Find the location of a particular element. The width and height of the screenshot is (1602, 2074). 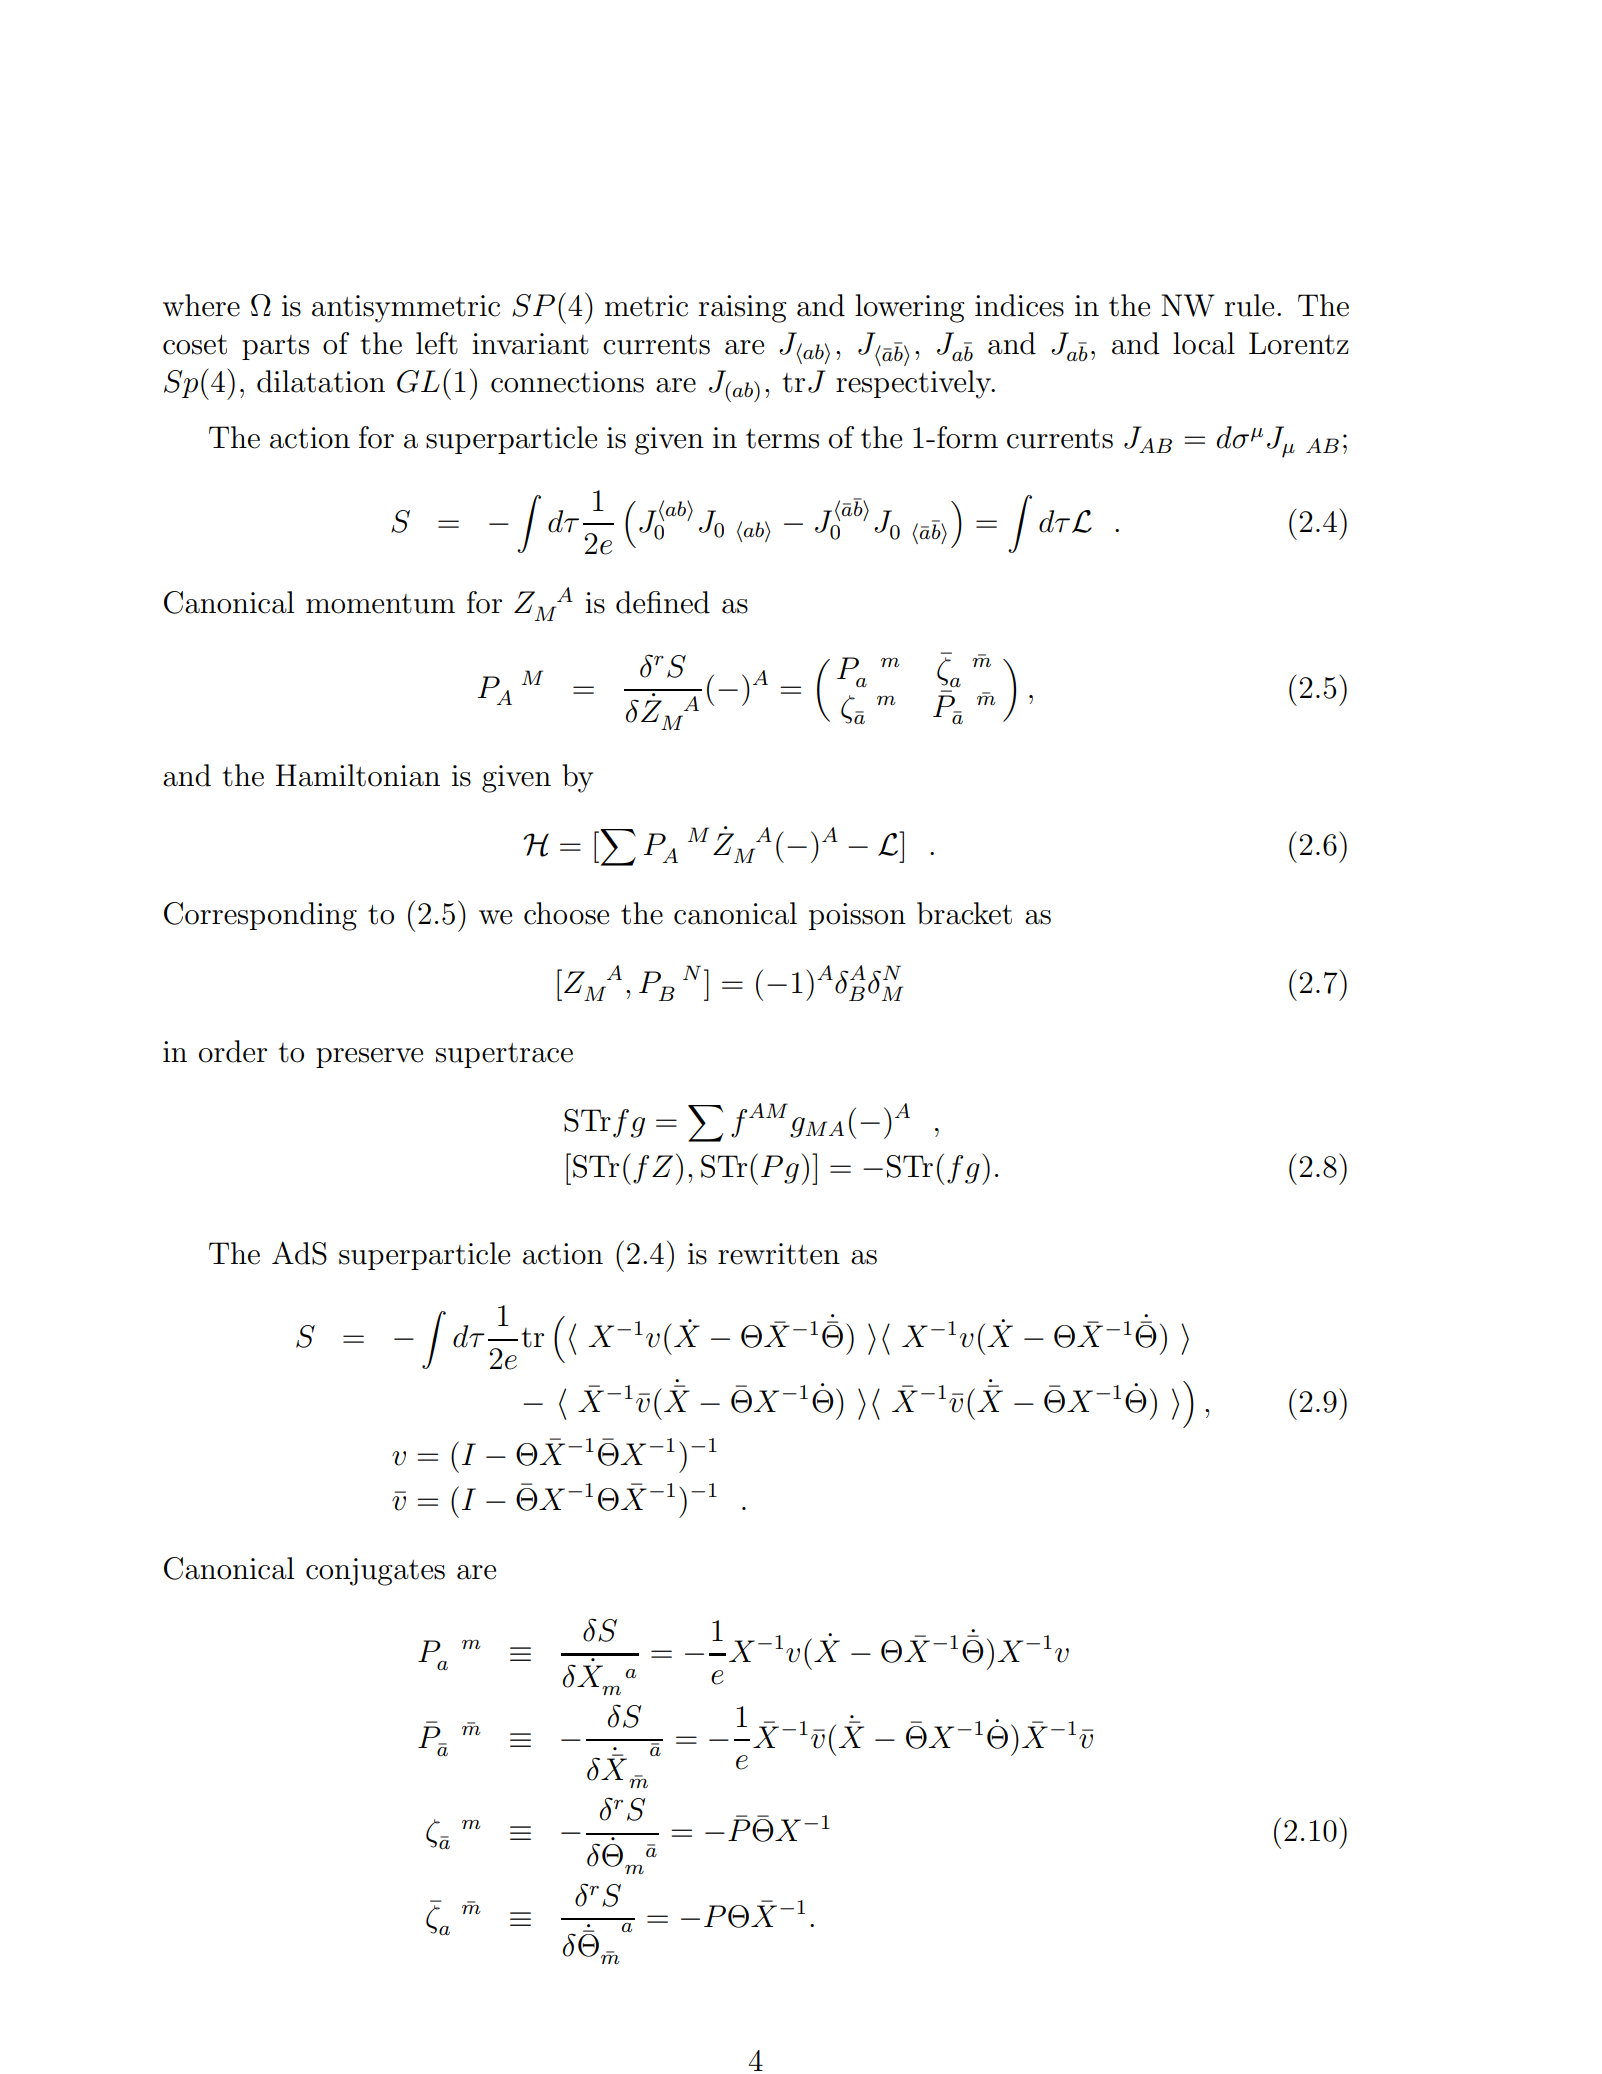

Hamiltonian is located at coordinates (358, 775).
